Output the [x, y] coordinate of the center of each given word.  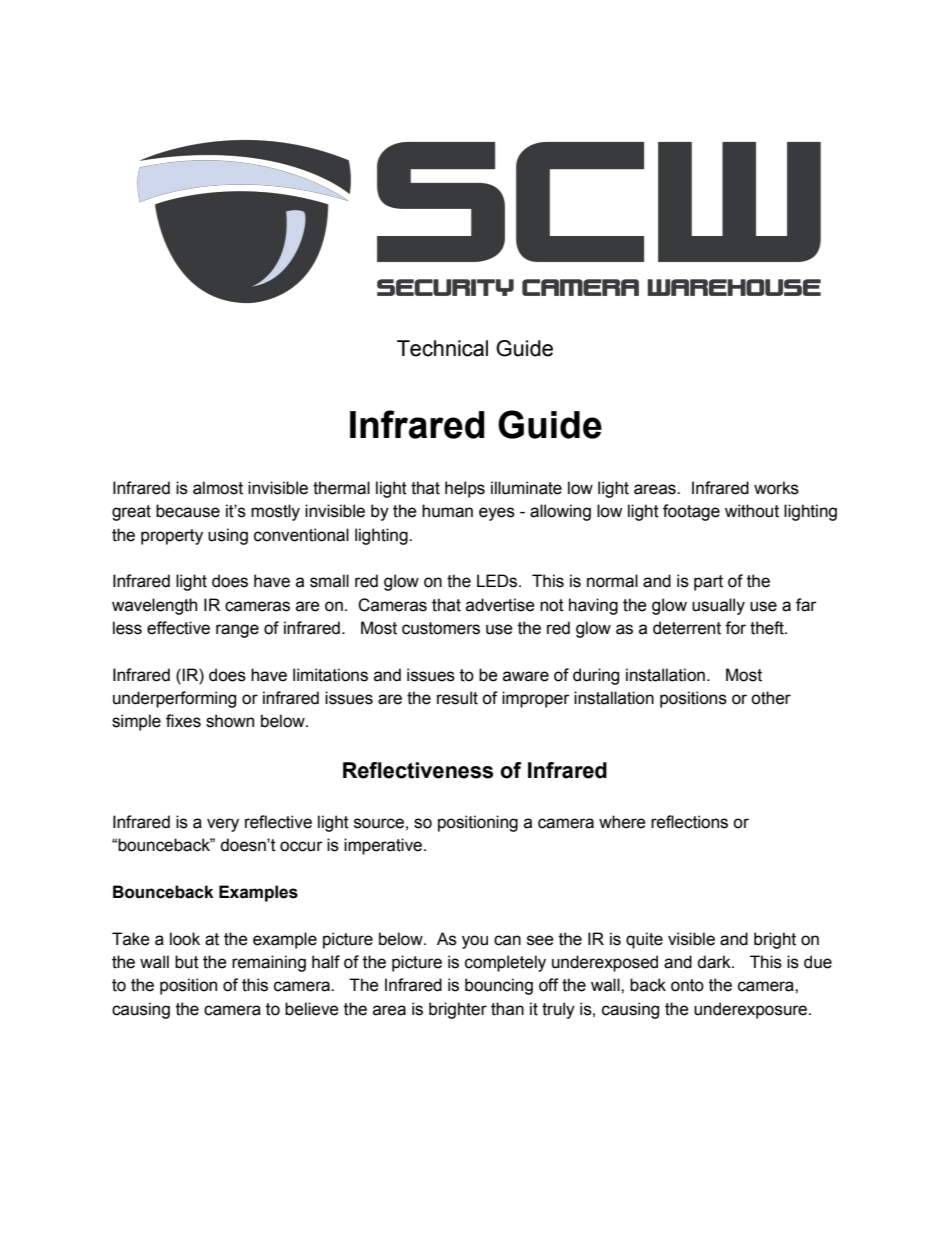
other [771, 698]
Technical [442, 348]
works [776, 488]
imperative [384, 846]
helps [465, 489]
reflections [689, 822]
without [752, 511]
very [223, 825]
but [187, 962]
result [457, 698]
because [188, 511]
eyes [497, 514]
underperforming [174, 699]
